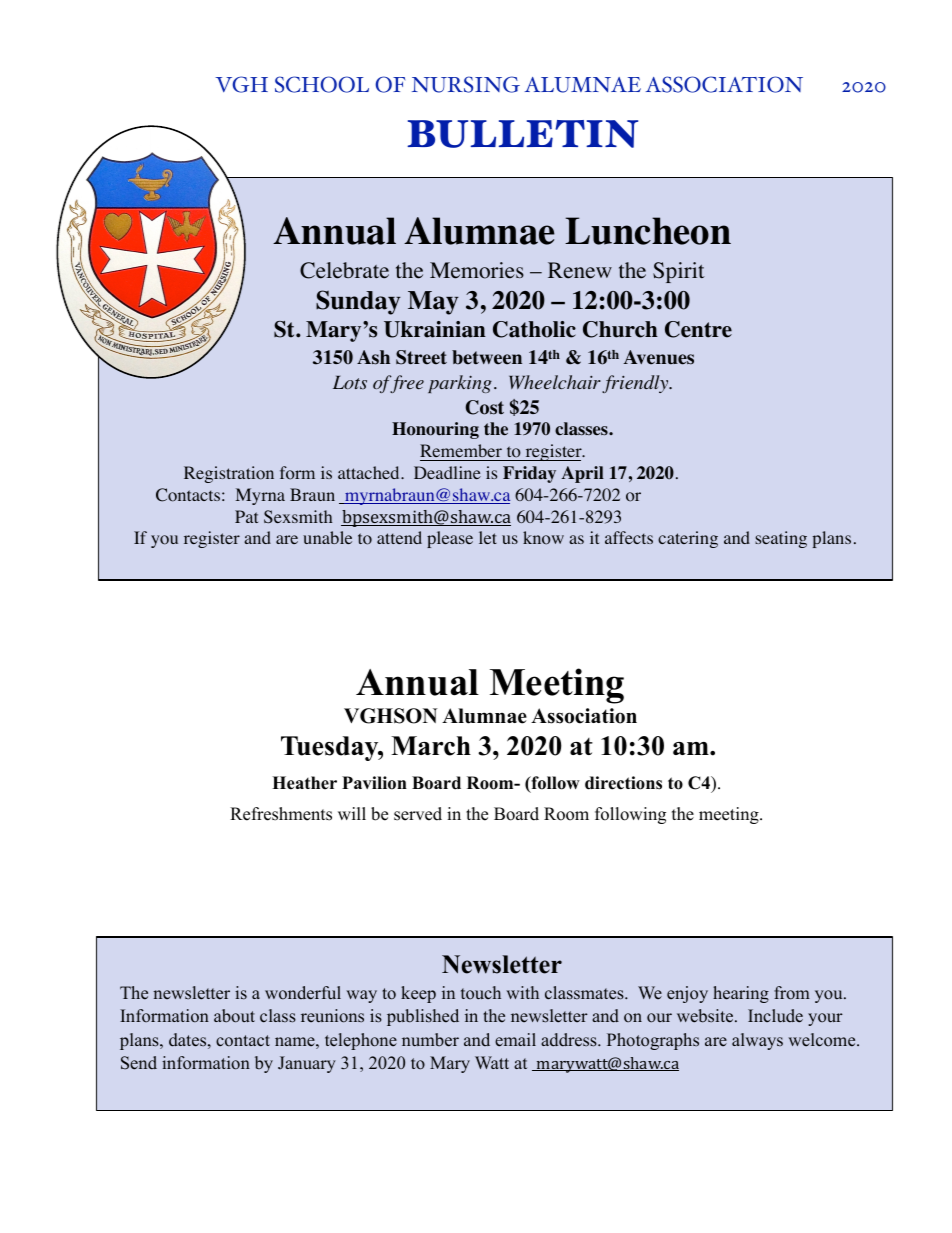 This screenshot has width=952, height=1233. What do you see at coordinates (757, 1041) in the screenshot?
I see `always` at bounding box center [757, 1041].
